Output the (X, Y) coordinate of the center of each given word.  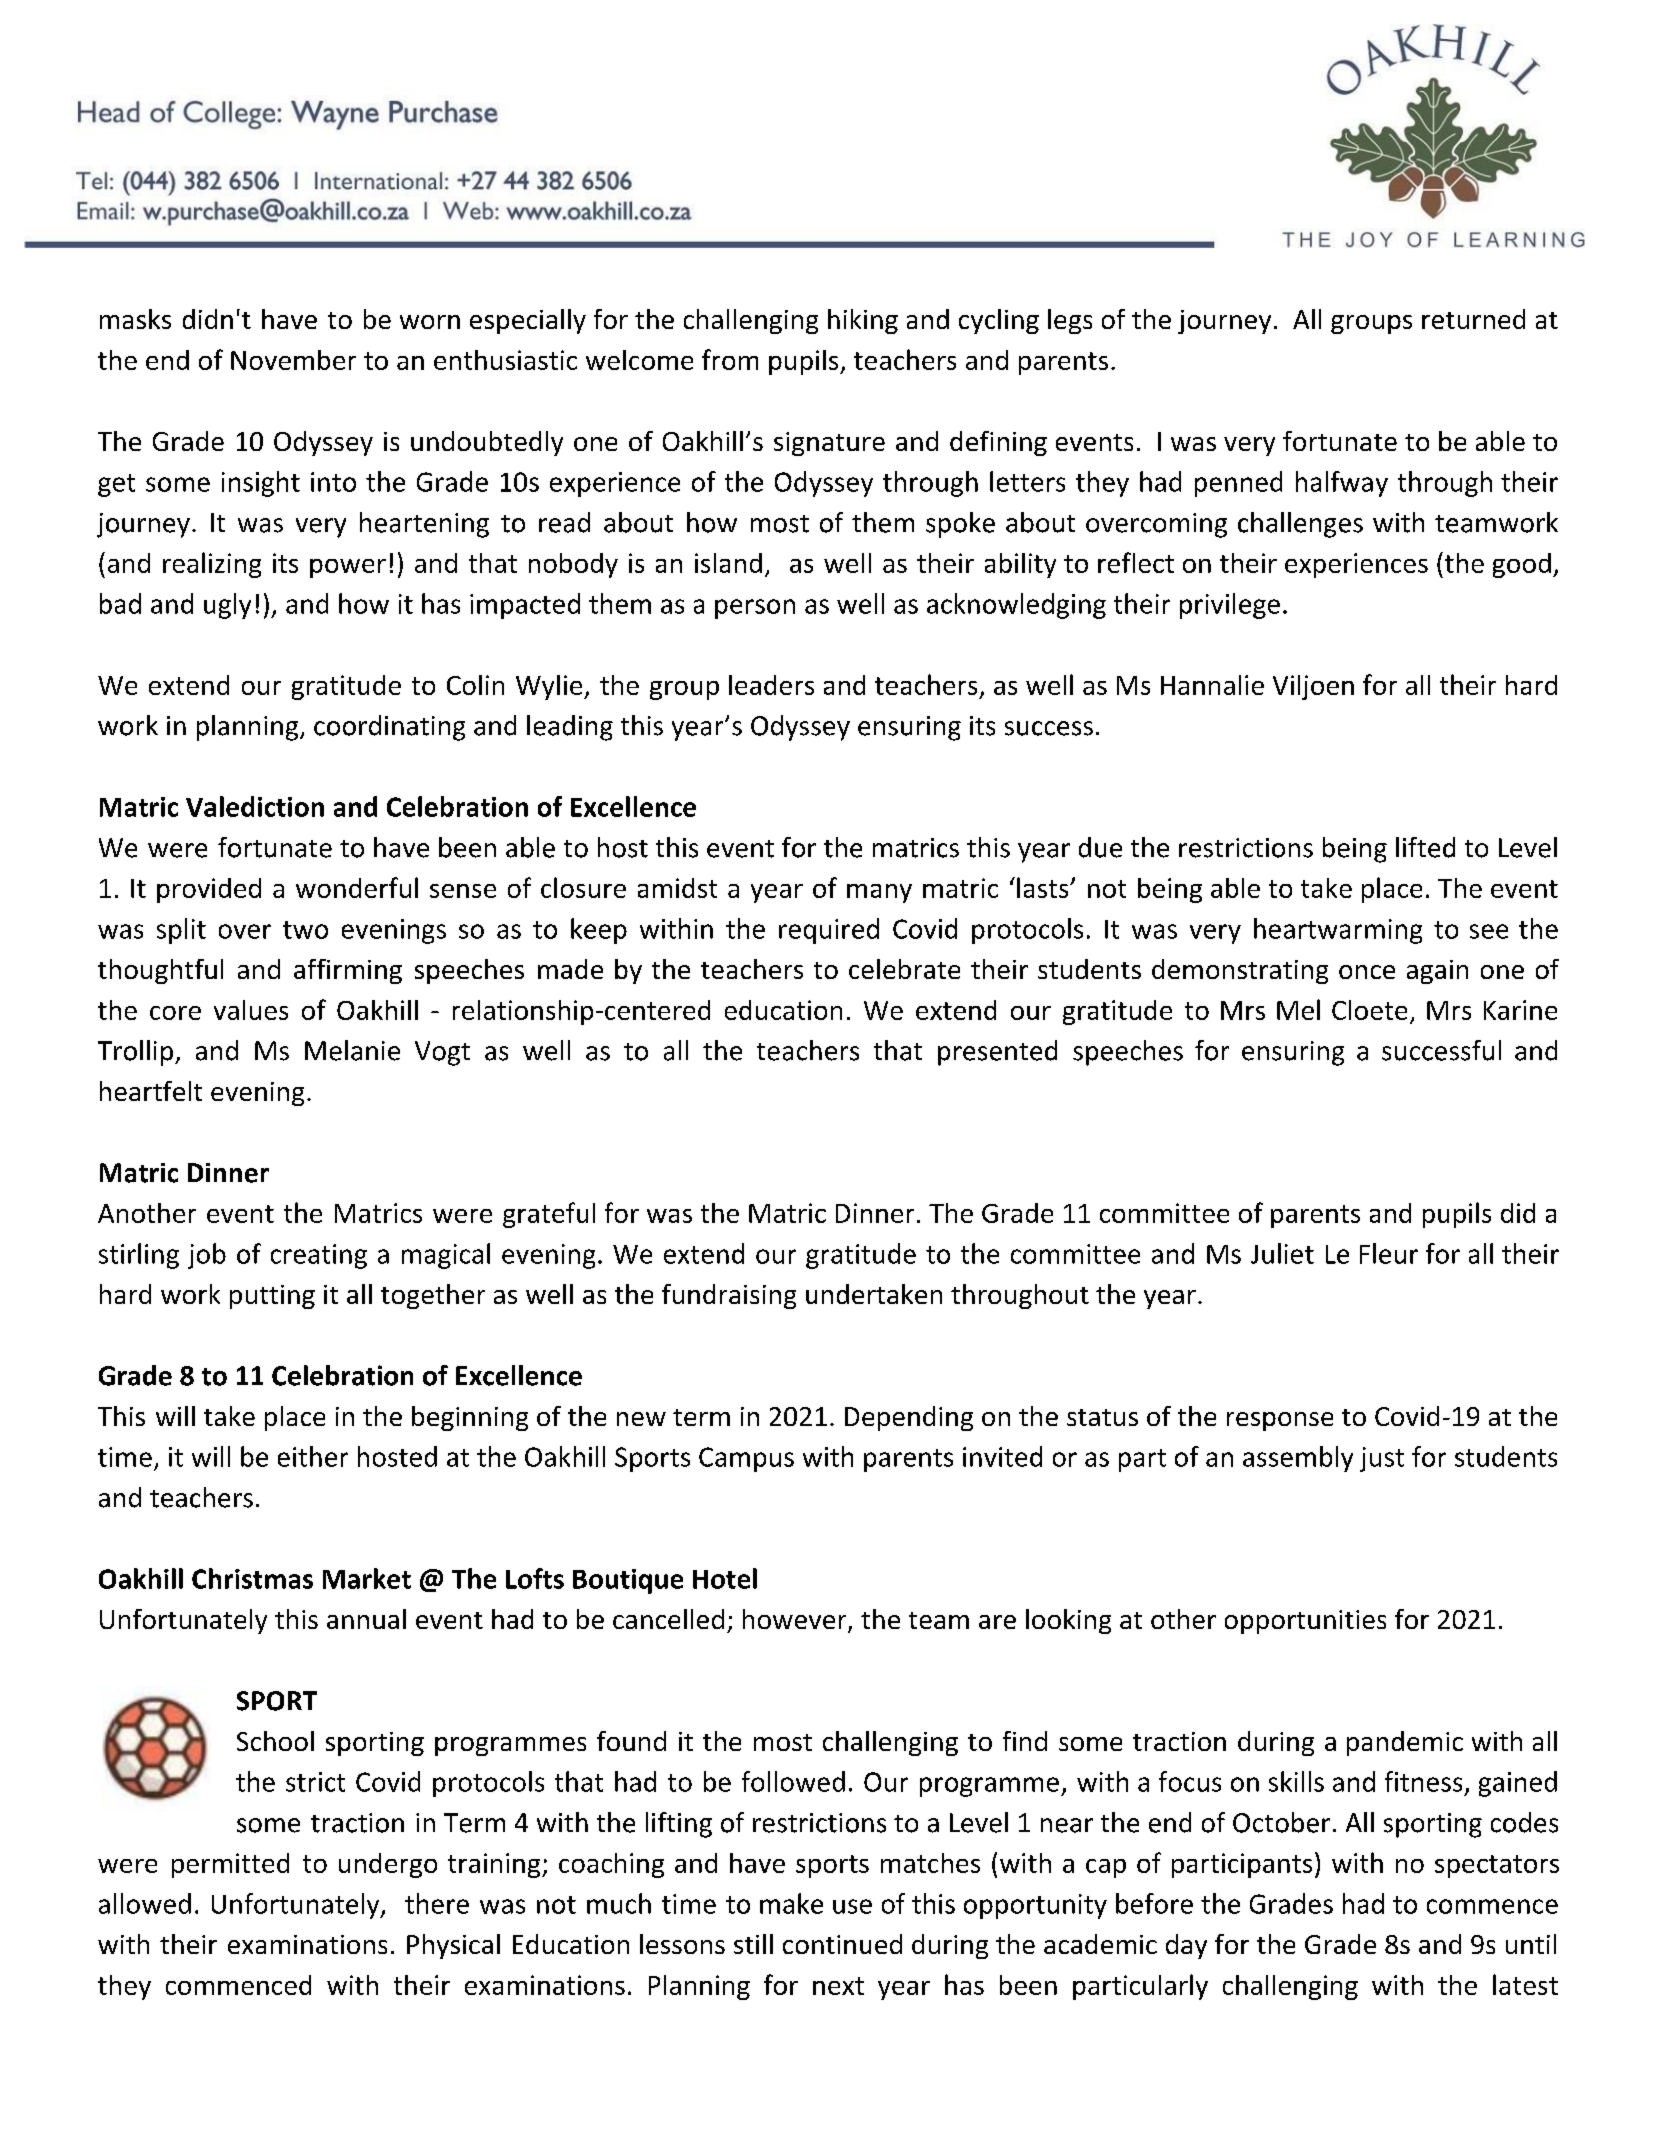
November (293, 360)
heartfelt (151, 1091)
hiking (863, 321)
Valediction (255, 806)
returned (1473, 319)
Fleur (1389, 1253)
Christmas (252, 1578)
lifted (1425, 847)
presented (997, 1053)
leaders (771, 685)
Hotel (725, 1578)
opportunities (1305, 1622)
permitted (230, 1865)
